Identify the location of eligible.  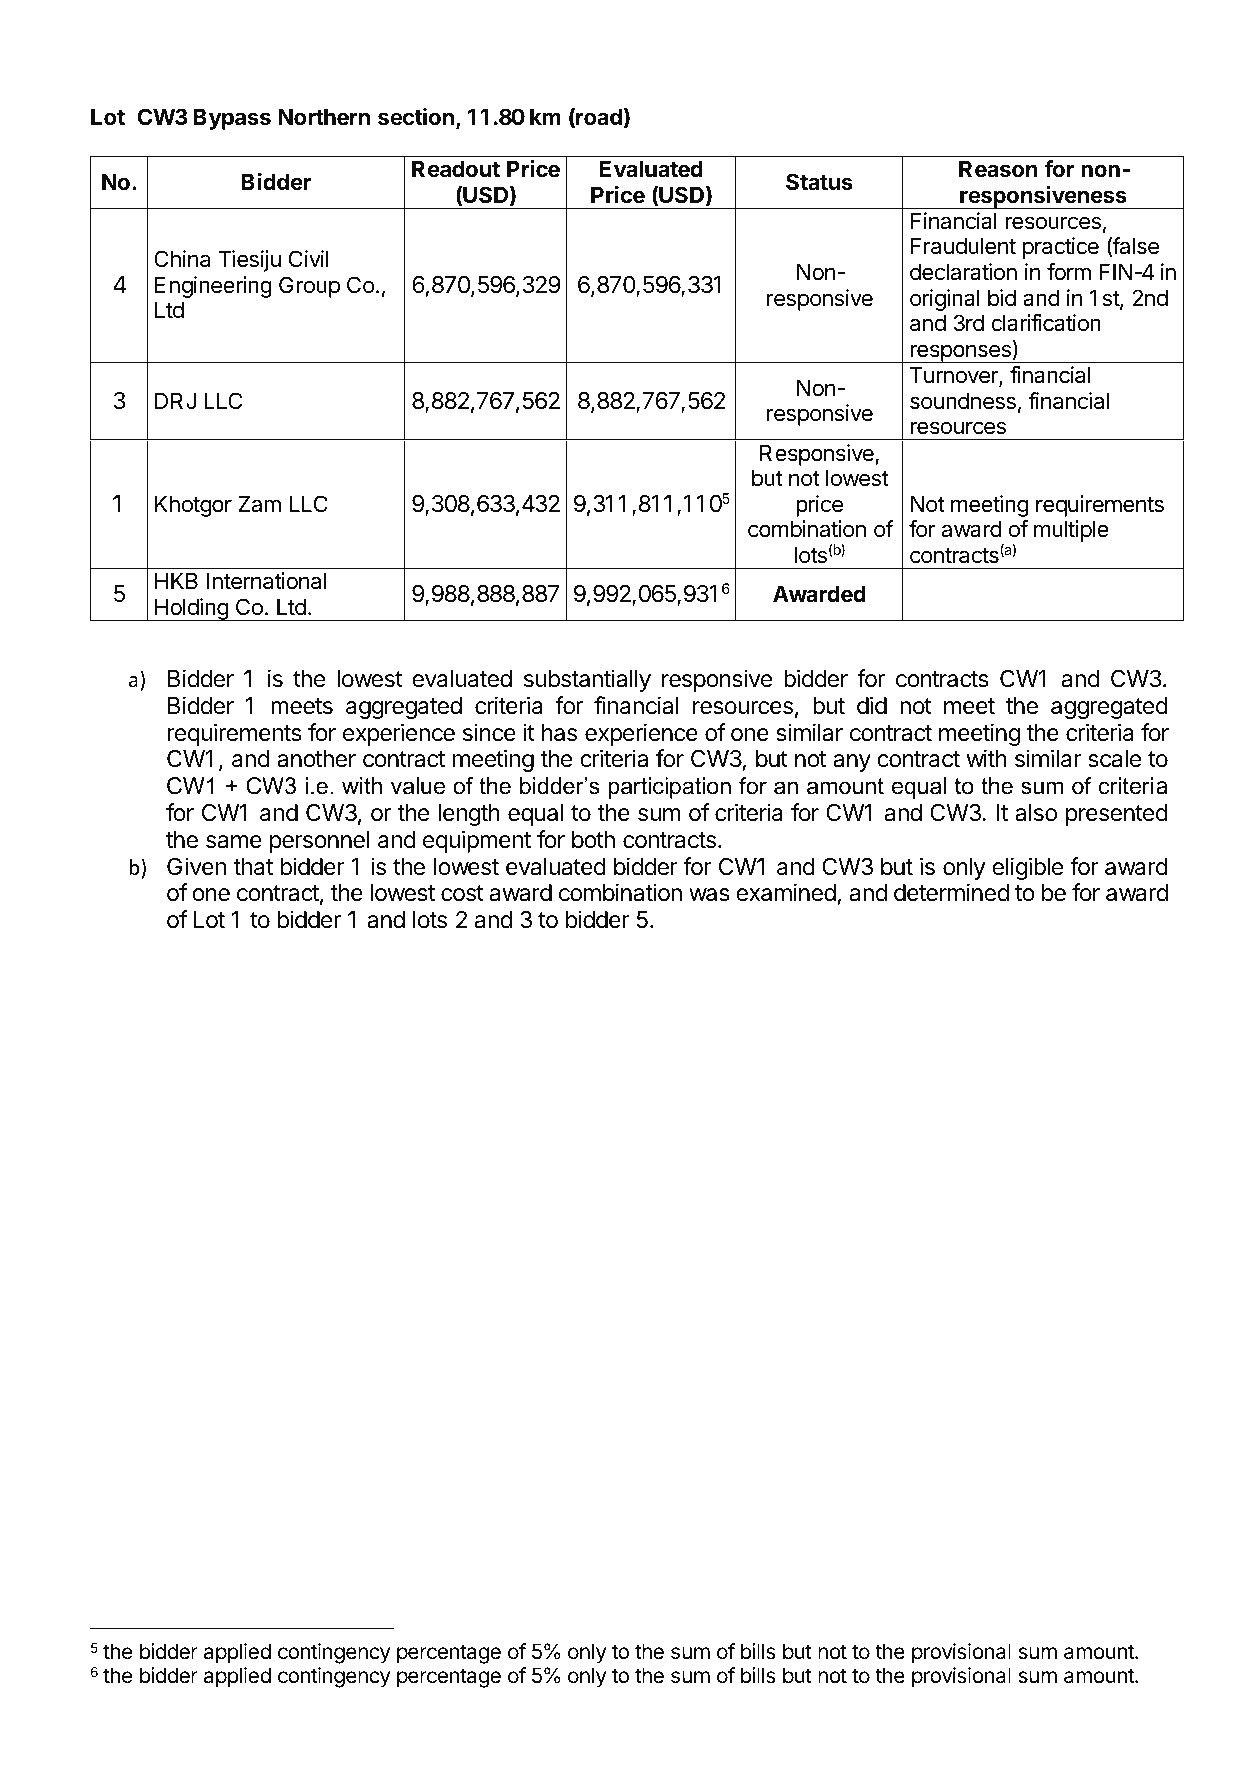
(1028, 868).
